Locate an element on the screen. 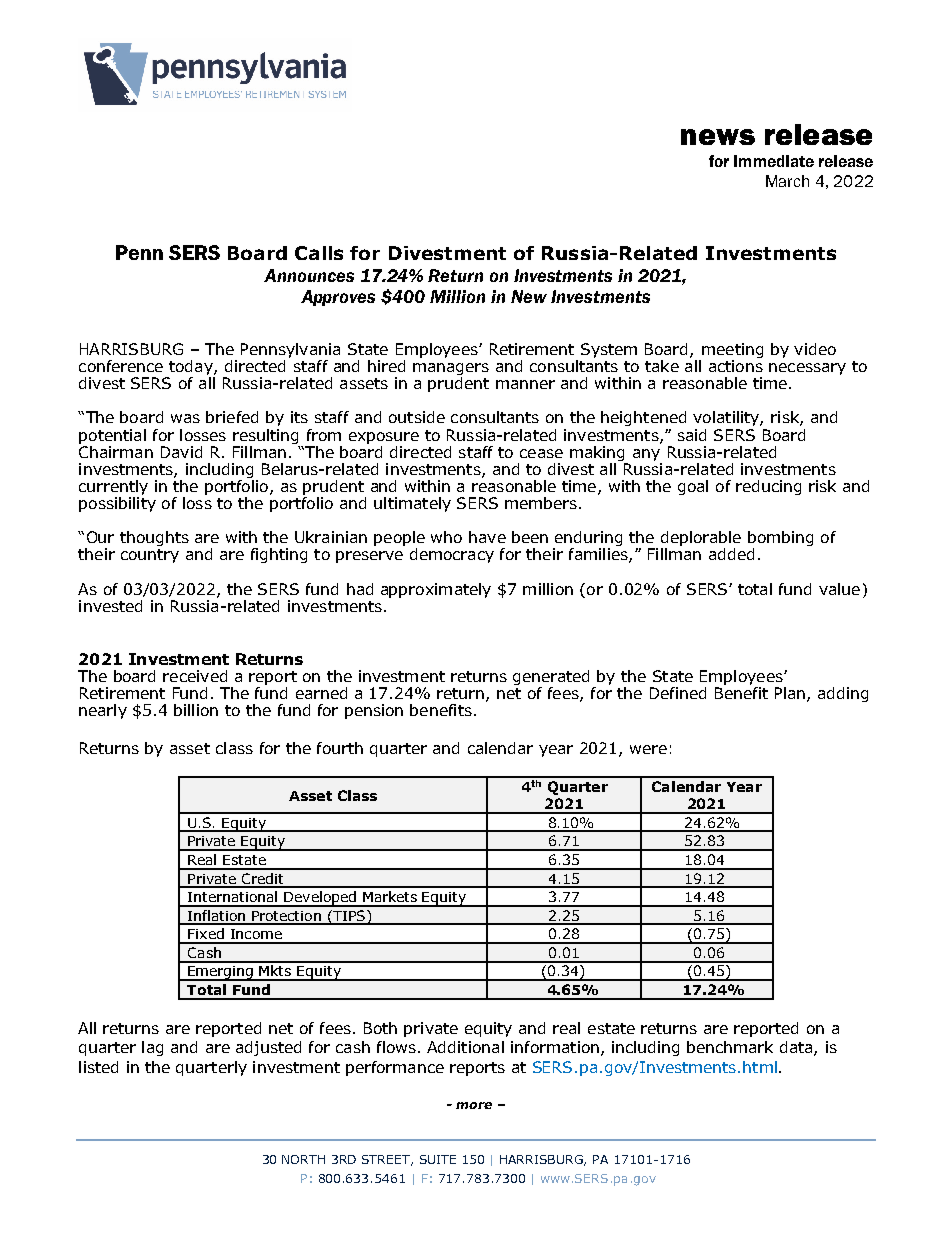  immediate is located at coordinates (774, 161).
